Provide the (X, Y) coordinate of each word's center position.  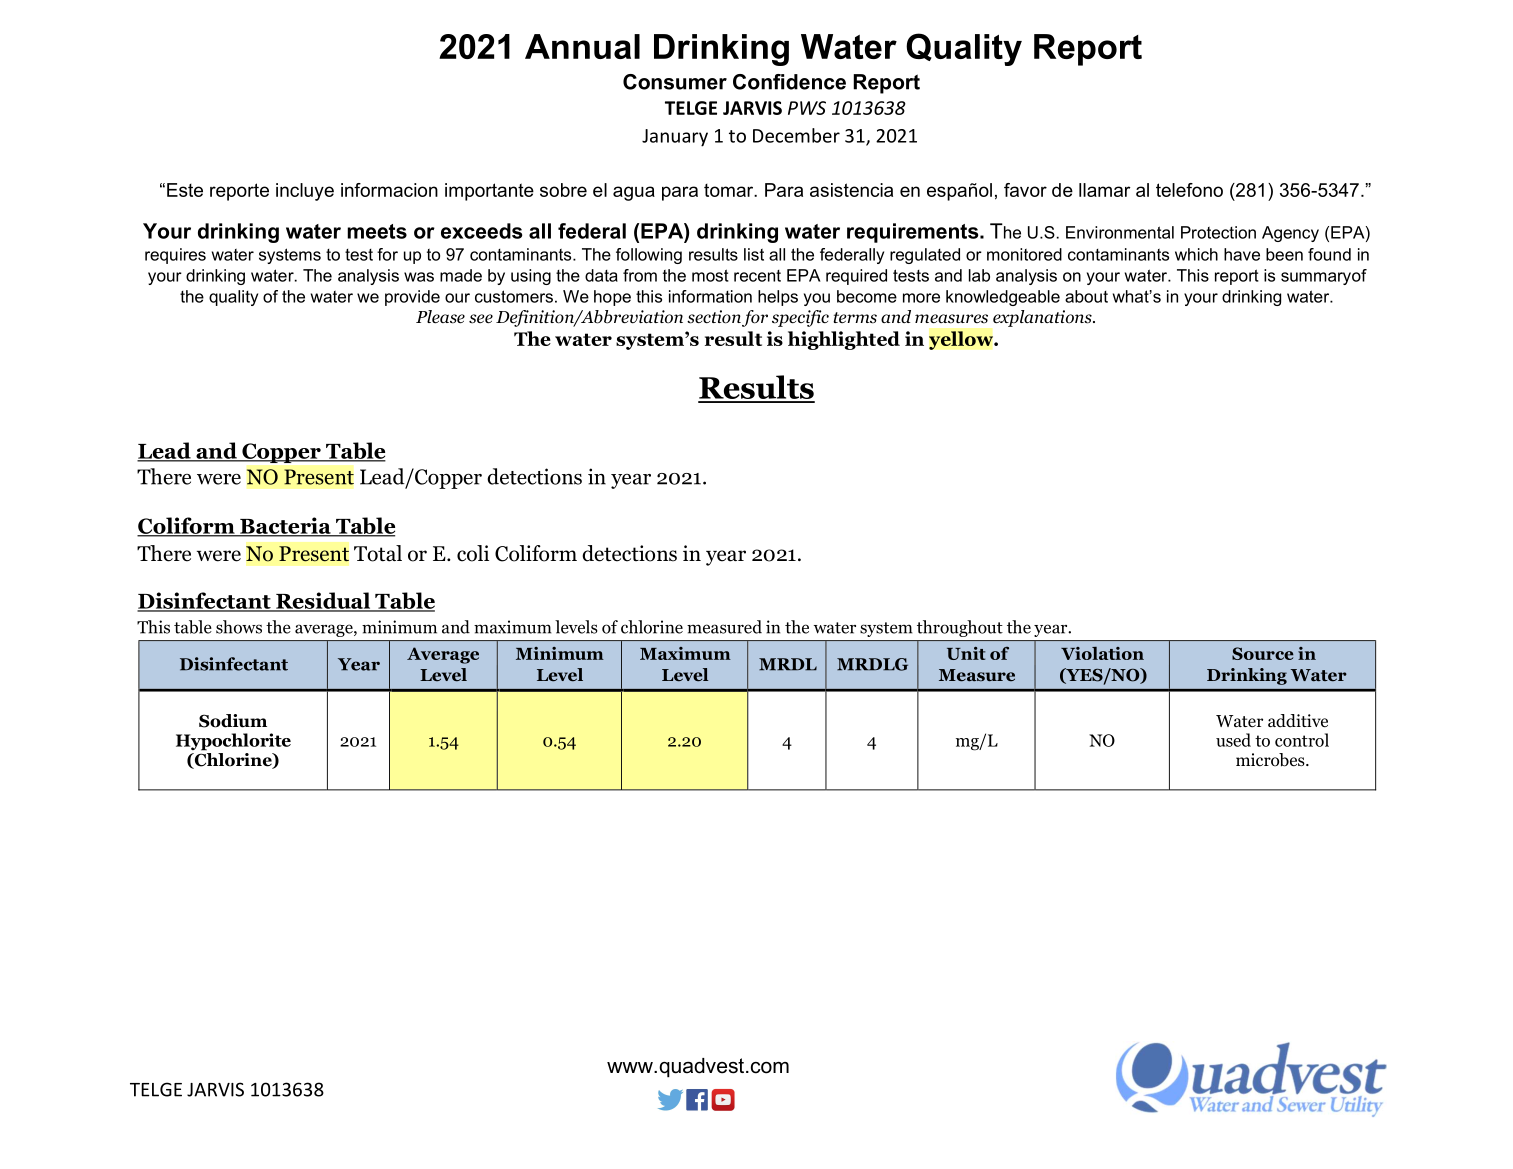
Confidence (789, 82)
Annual (582, 46)
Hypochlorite (233, 742)
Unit (966, 653)
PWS (807, 108)
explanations (1043, 318)
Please (440, 317)
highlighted (844, 340)
